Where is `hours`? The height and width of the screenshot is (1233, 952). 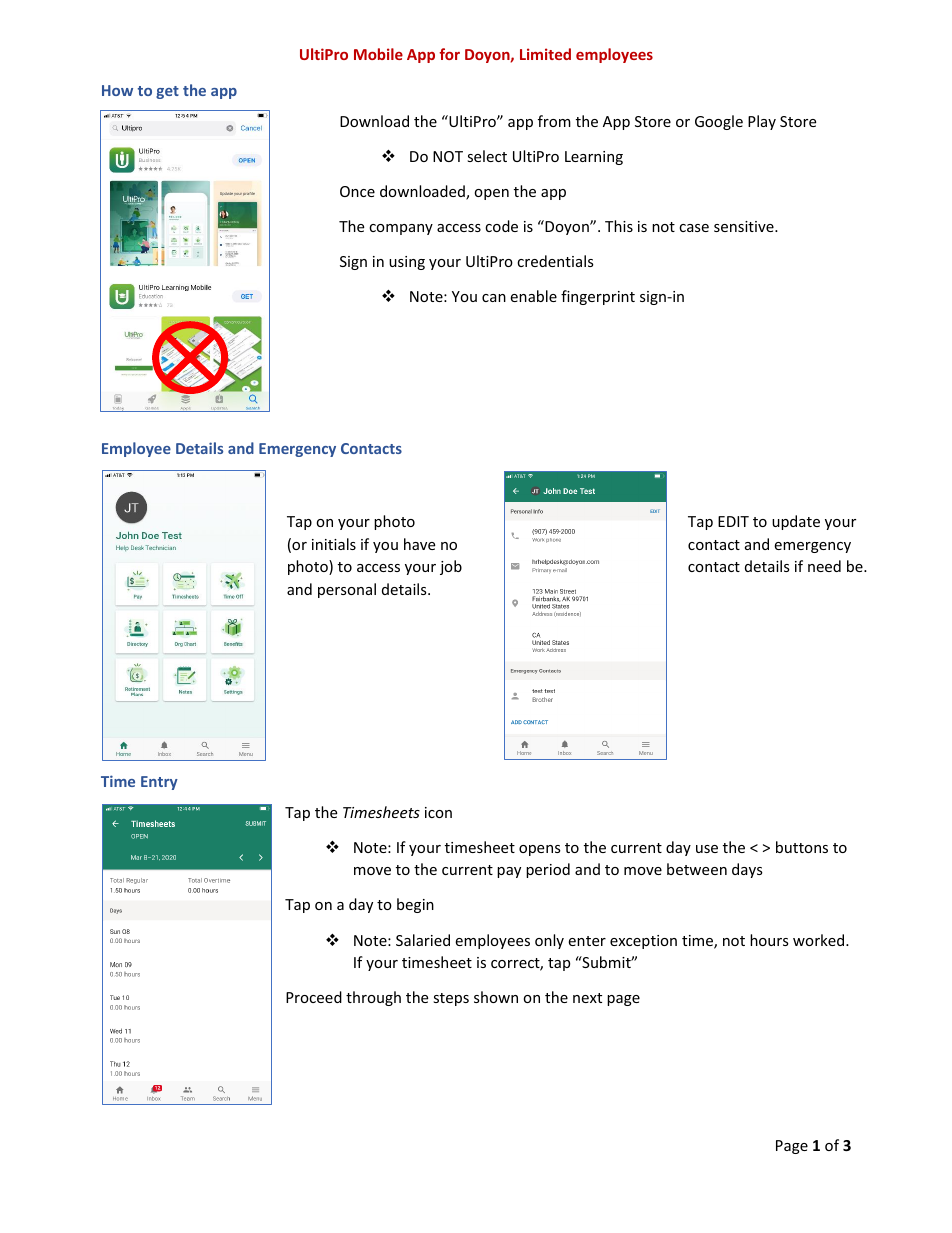
hours is located at coordinates (769, 940).
